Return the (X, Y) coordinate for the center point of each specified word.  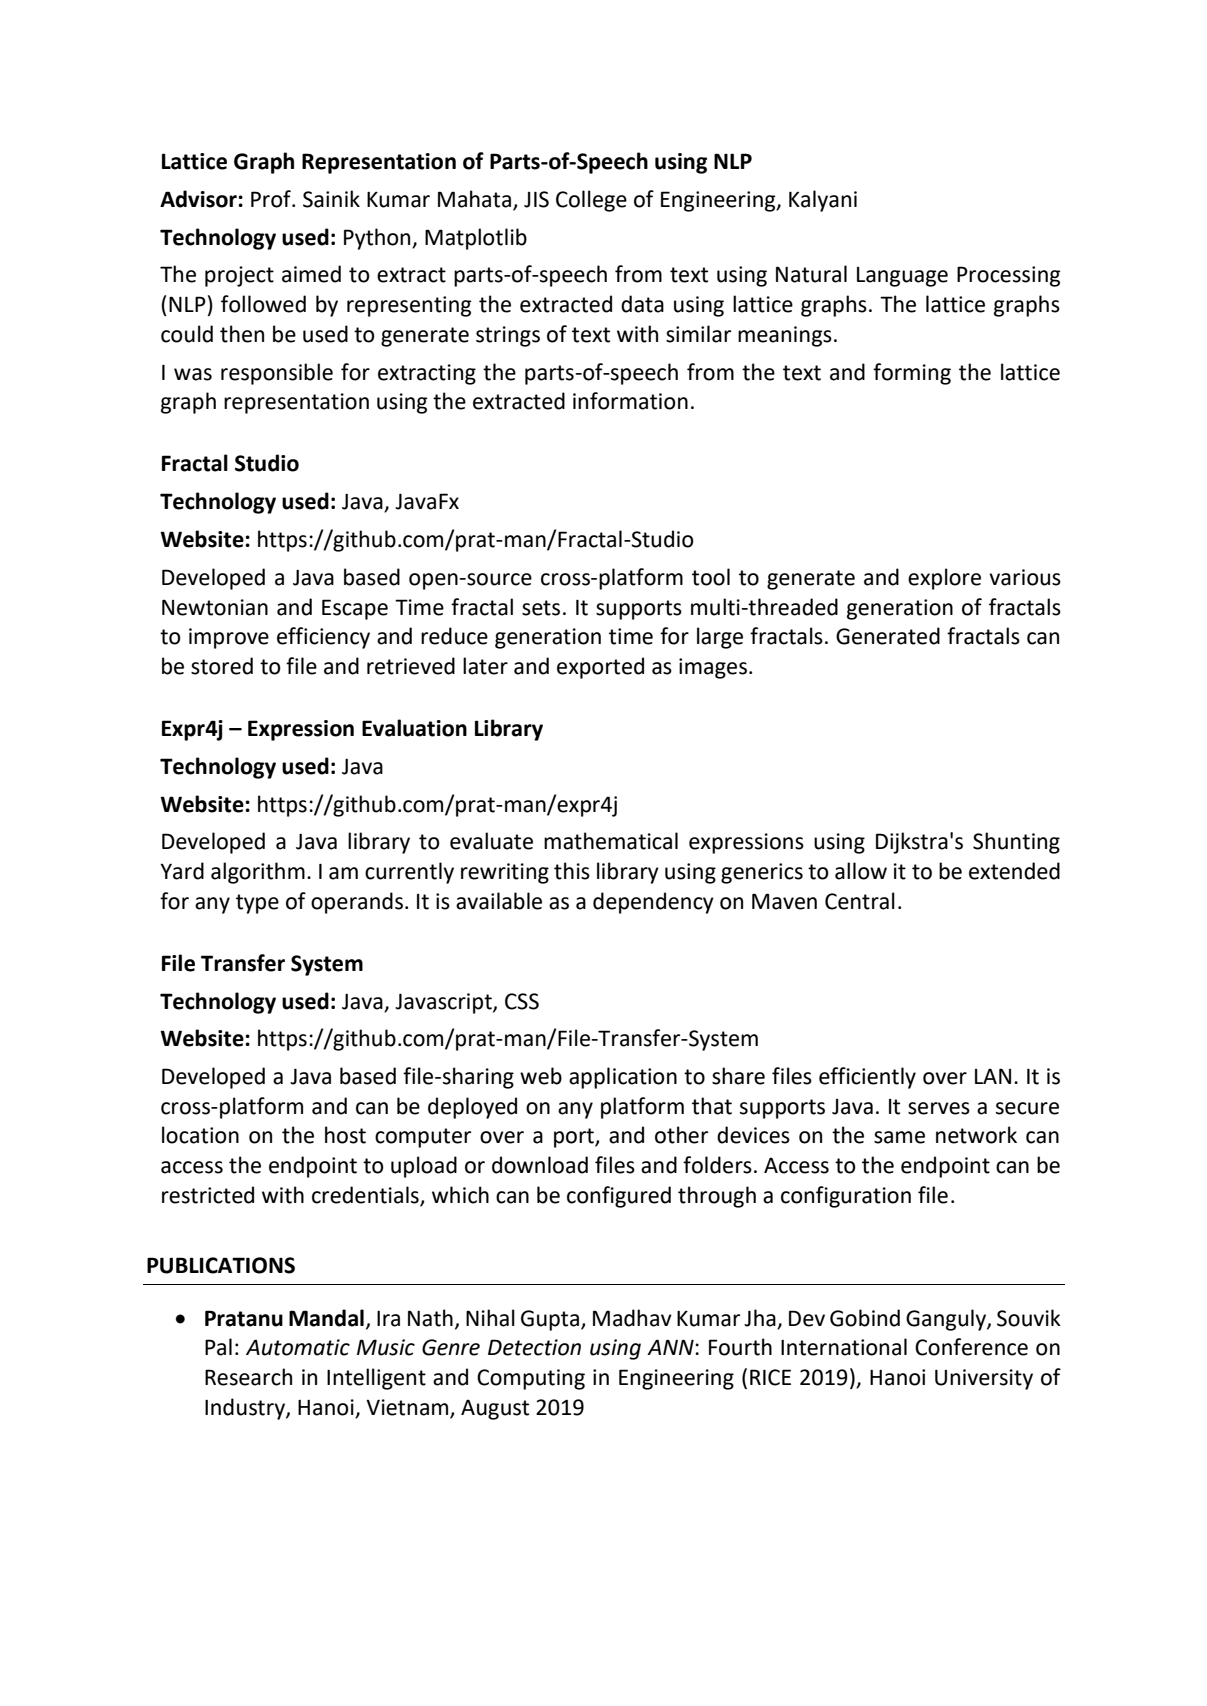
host (345, 1135)
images (713, 668)
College (591, 201)
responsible (277, 374)
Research (248, 1377)
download (540, 1165)
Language (902, 277)
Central (860, 901)
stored (222, 666)
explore (944, 579)
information (630, 401)
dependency (653, 903)
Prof (272, 199)
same (899, 1137)
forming (912, 374)
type (257, 904)
